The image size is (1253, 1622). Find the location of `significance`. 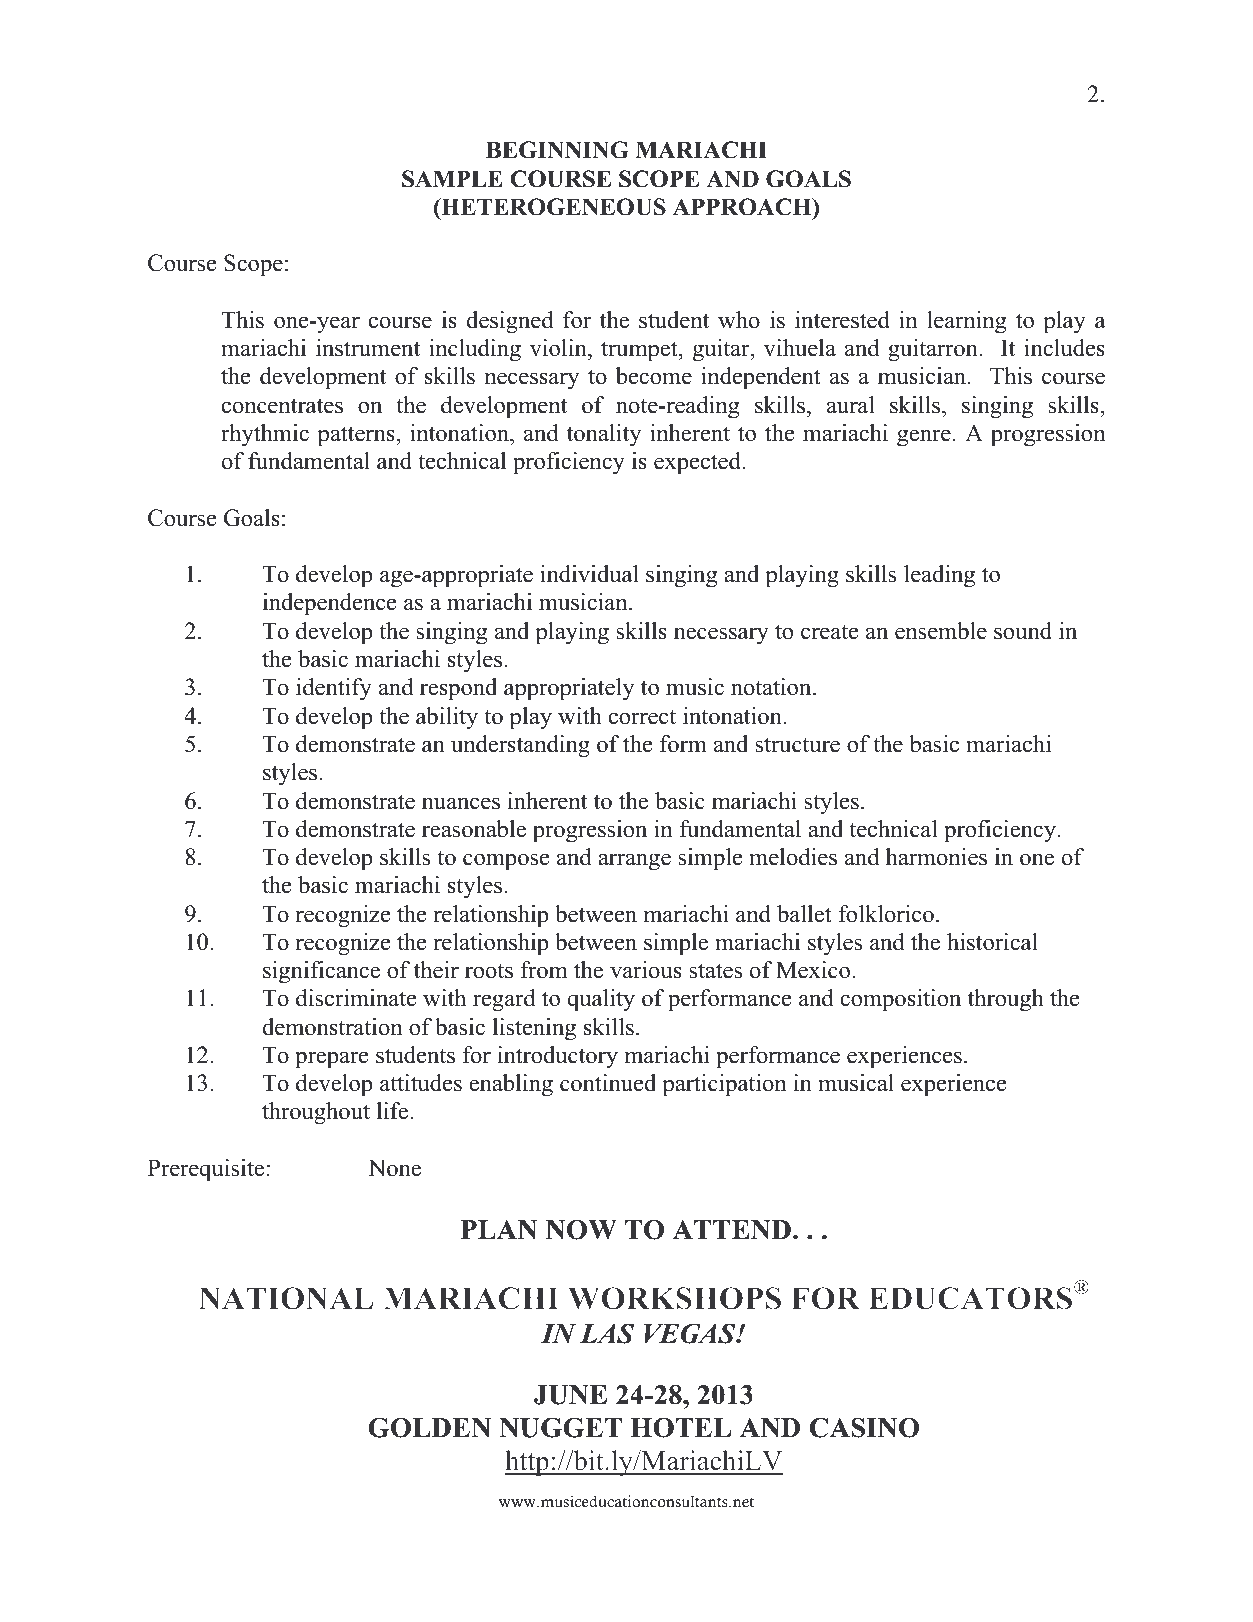

significance is located at coordinates (321, 972).
